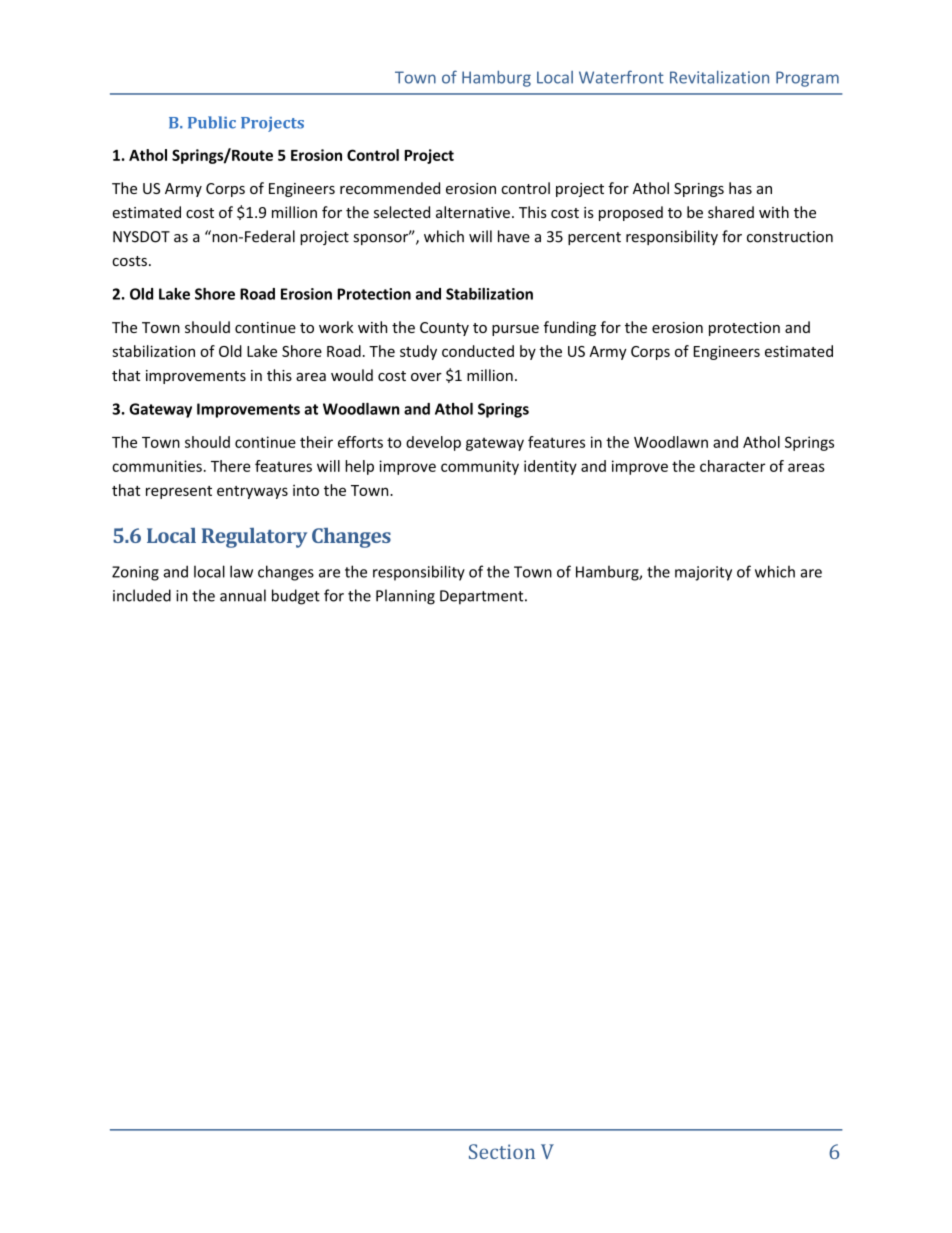 Image resolution: width=952 pixels, height=1233 pixels. I want to click on annual, so click(243, 595).
